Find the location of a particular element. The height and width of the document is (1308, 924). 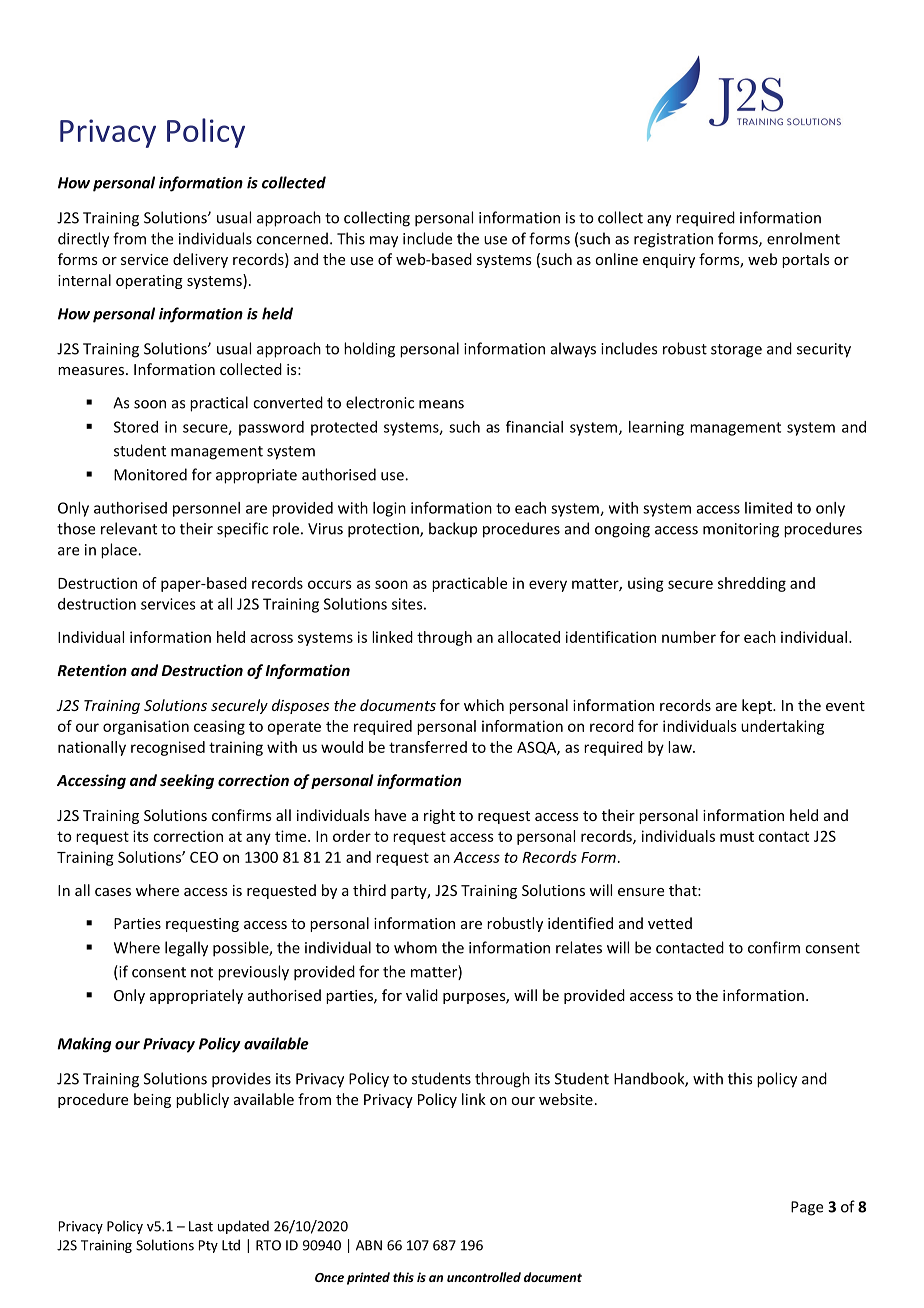

place is located at coordinates (120, 551).
